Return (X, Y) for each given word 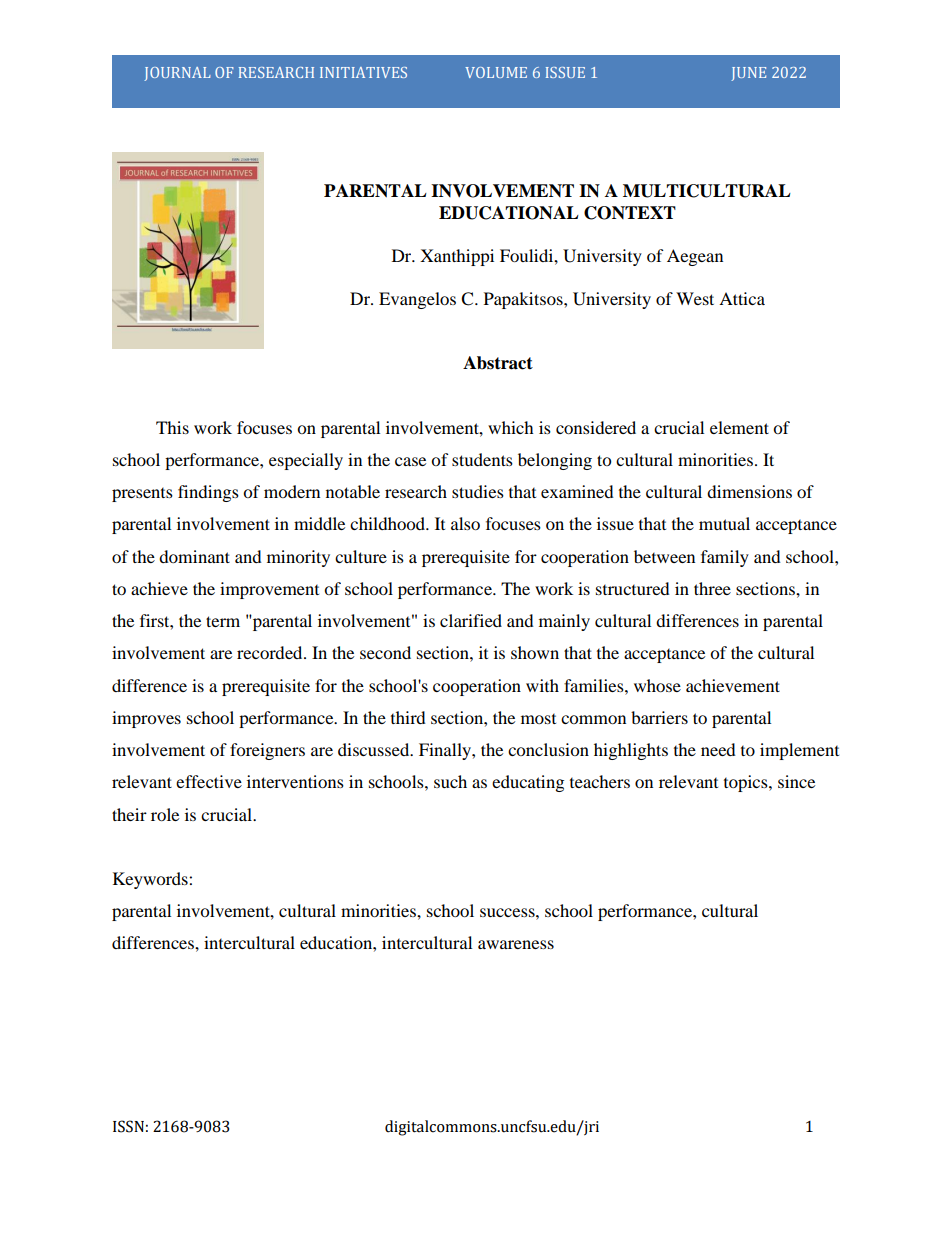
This (172, 427)
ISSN (128, 1126)
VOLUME (496, 72)
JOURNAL (177, 74)
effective (209, 781)
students (482, 459)
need (718, 749)
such (450, 781)
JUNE (748, 74)
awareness (516, 944)
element (739, 427)
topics (747, 783)
